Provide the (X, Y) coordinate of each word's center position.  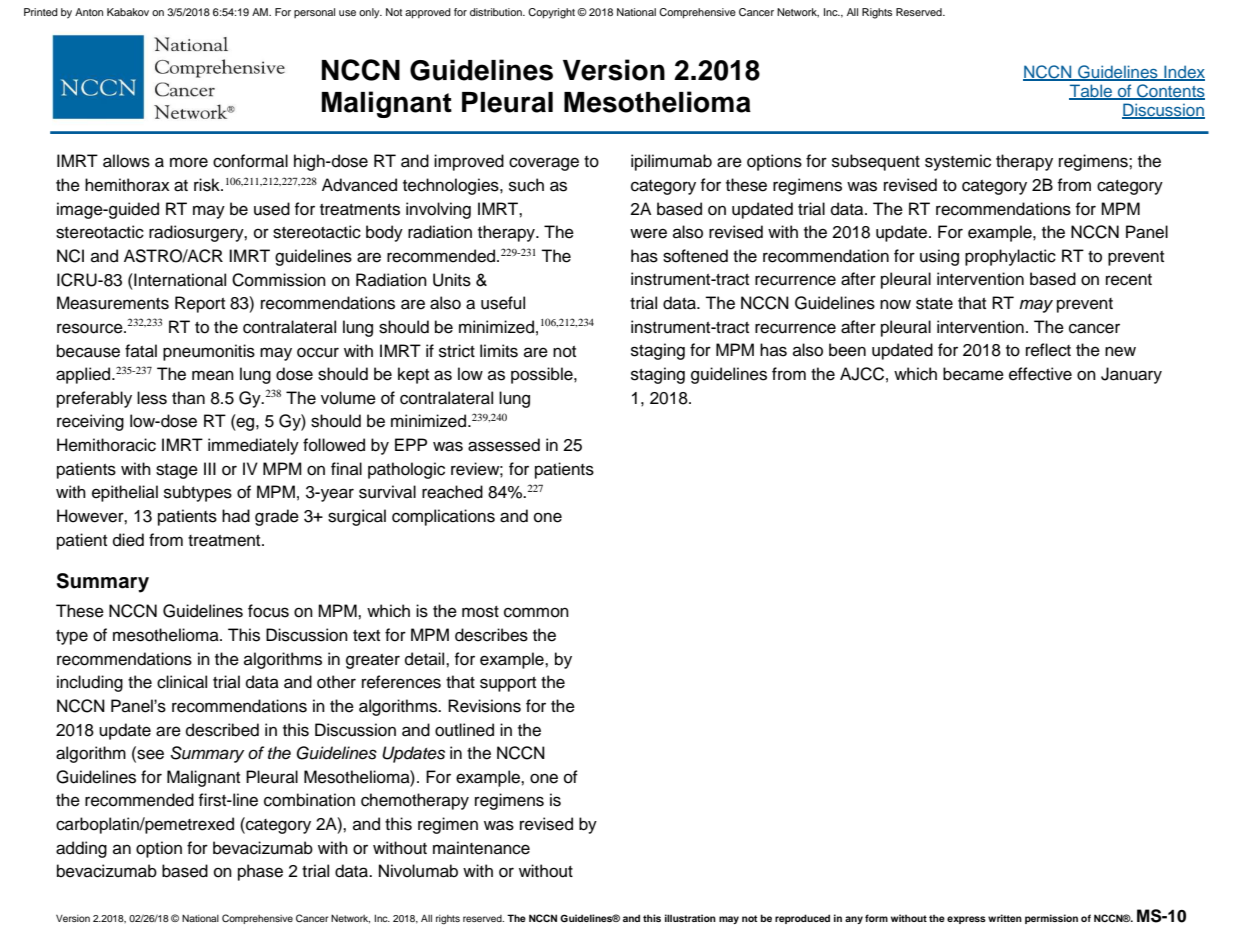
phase (260, 872)
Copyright (551, 13)
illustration (690, 918)
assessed (504, 445)
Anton (89, 12)
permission (1051, 919)
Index (1183, 72)
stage (177, 471)
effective (1040, 374)
